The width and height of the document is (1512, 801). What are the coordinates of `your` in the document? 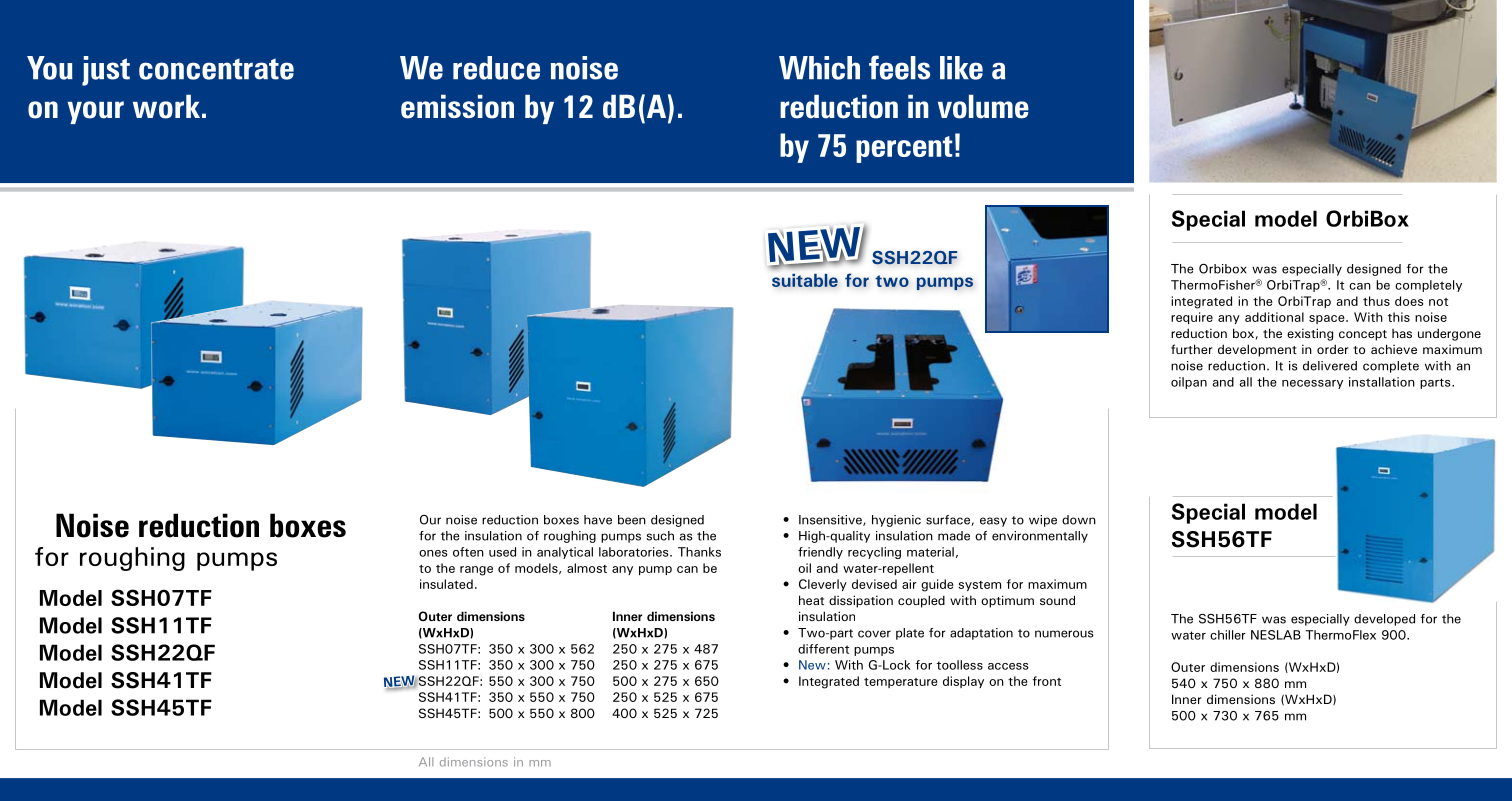 It's located at (96, 112).
